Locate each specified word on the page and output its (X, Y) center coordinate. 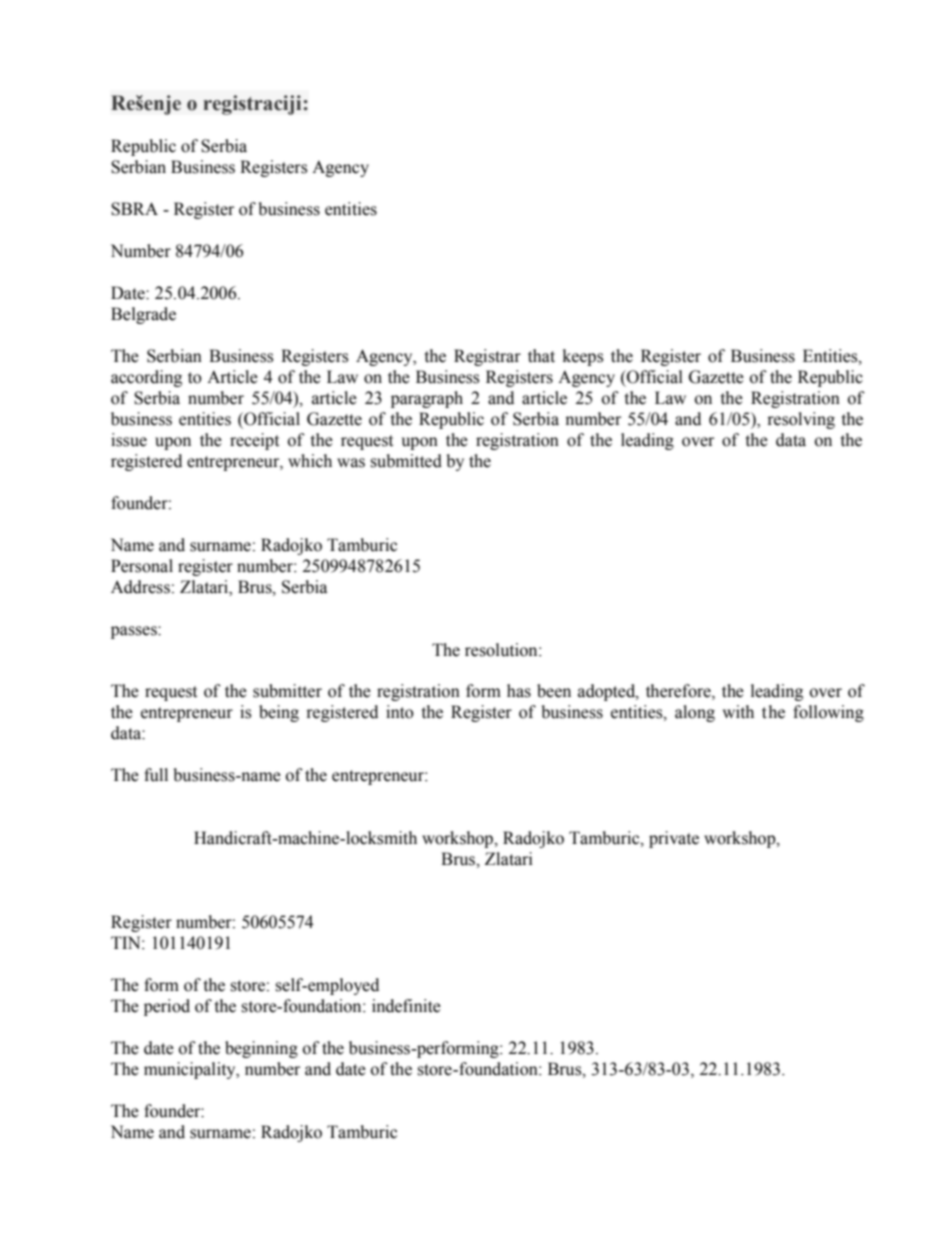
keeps (583, 357)
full (156, 775)
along (695, 713)
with (738, 712)
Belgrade (143, 315)
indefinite (406, 1006)
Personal (142, 566)
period (167, 1007)
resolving (801, 420)
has (519, 691)
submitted (406, 461)
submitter (287, 691)
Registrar (487, 357)
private (674, 839)
